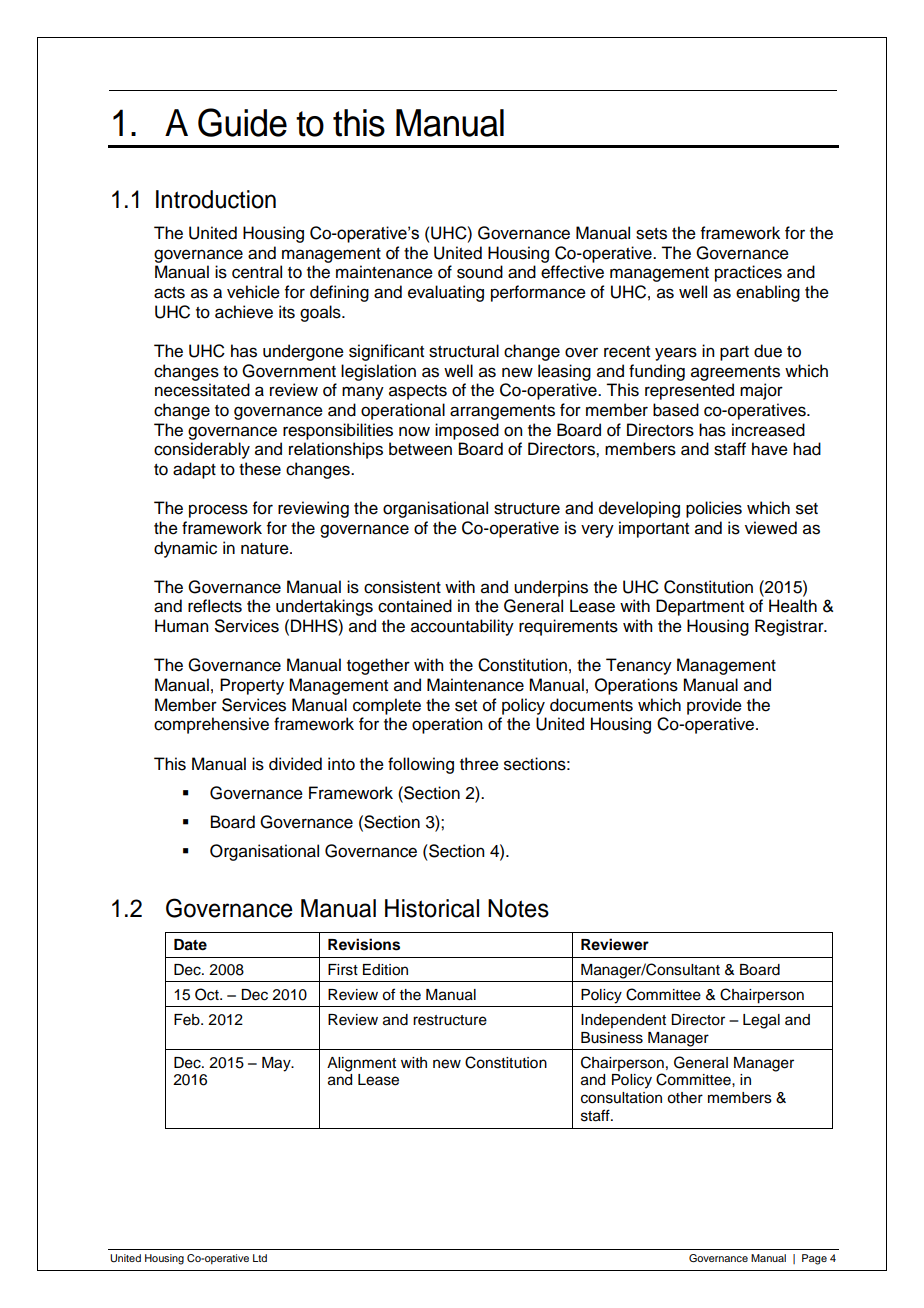  Describe the element at coordinates (480, 272) in the screenshot. I see `sound` at that location.
